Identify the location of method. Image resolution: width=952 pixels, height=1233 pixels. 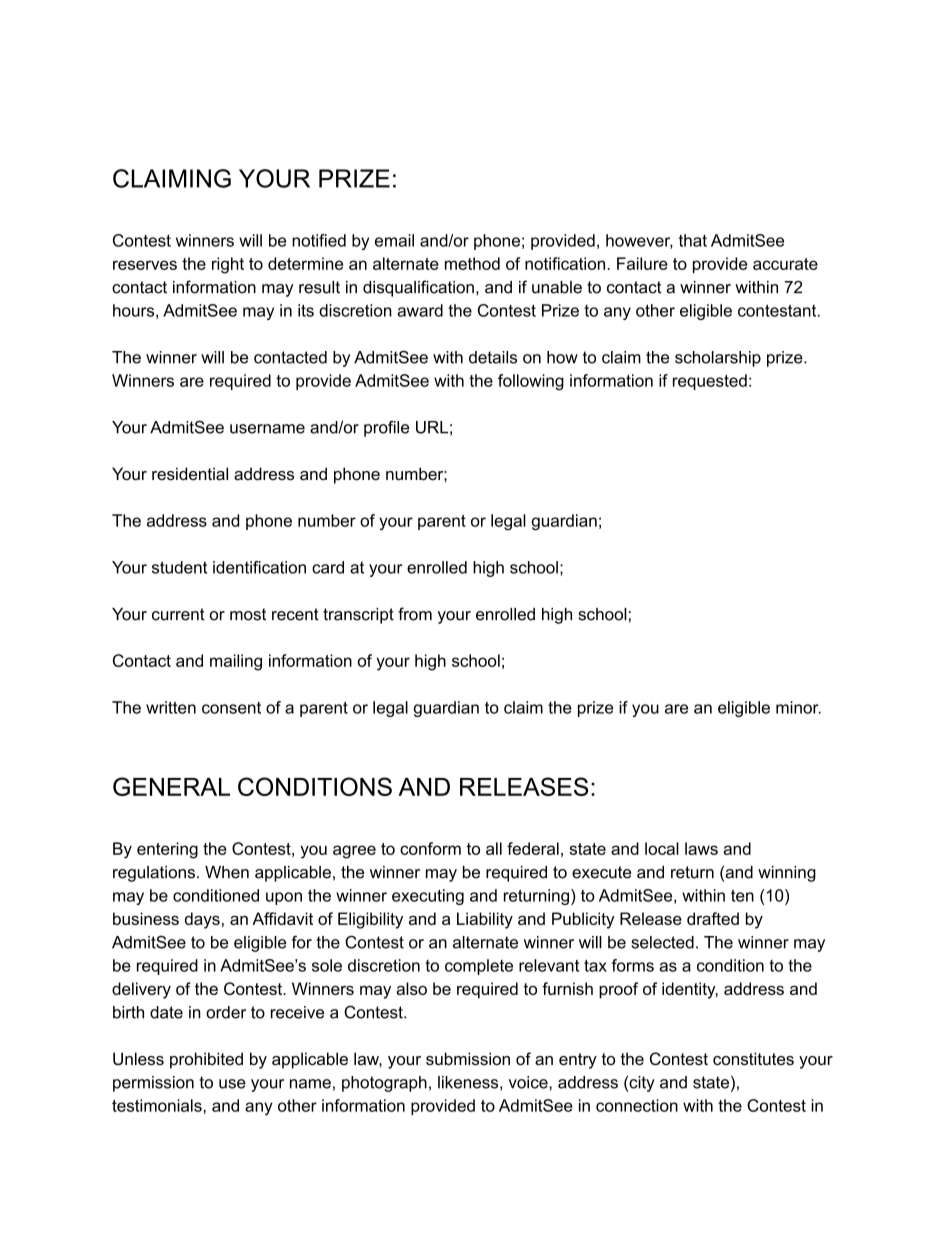
(472, 263).
